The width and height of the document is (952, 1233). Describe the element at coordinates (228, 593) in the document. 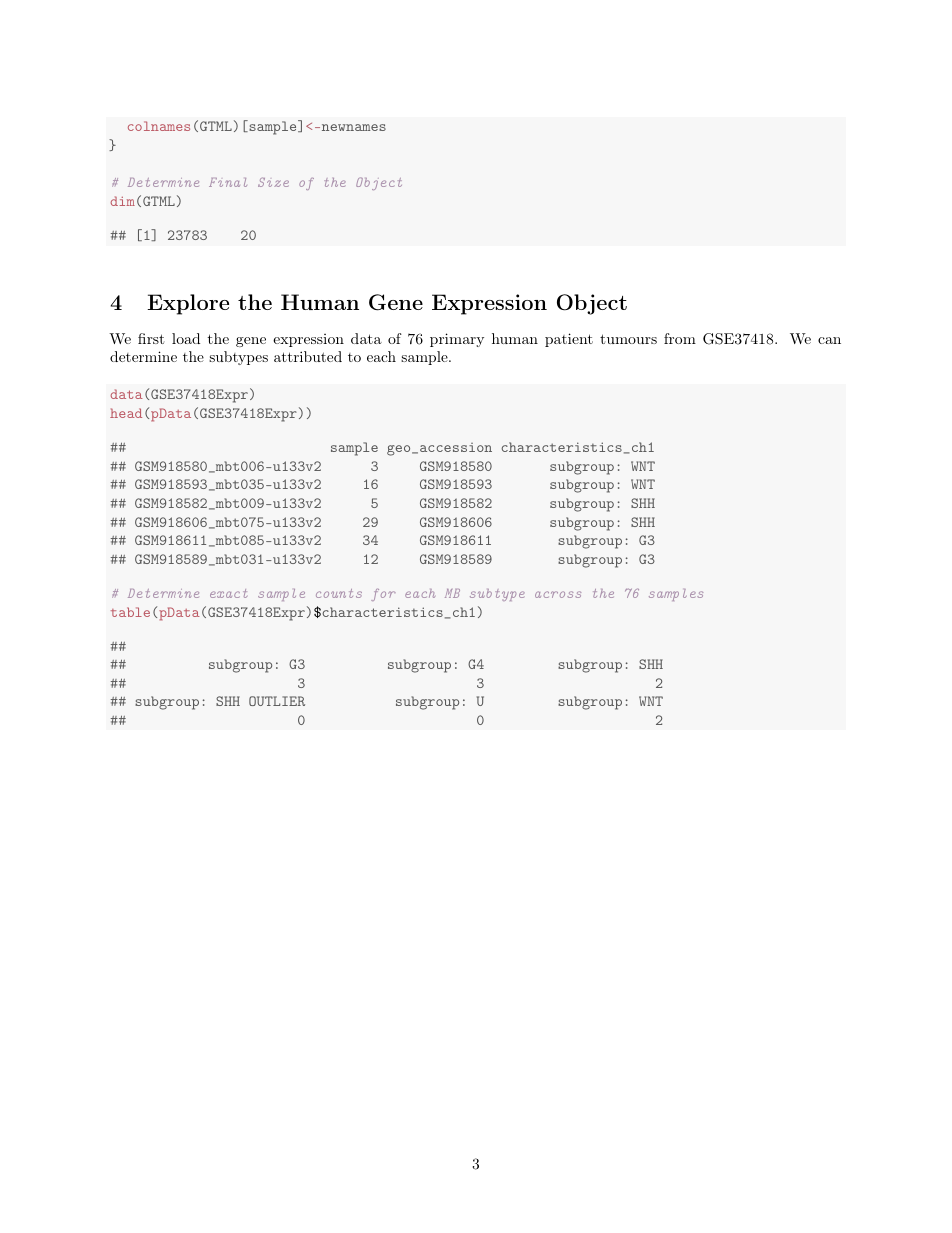

I see `exact` at that location.
